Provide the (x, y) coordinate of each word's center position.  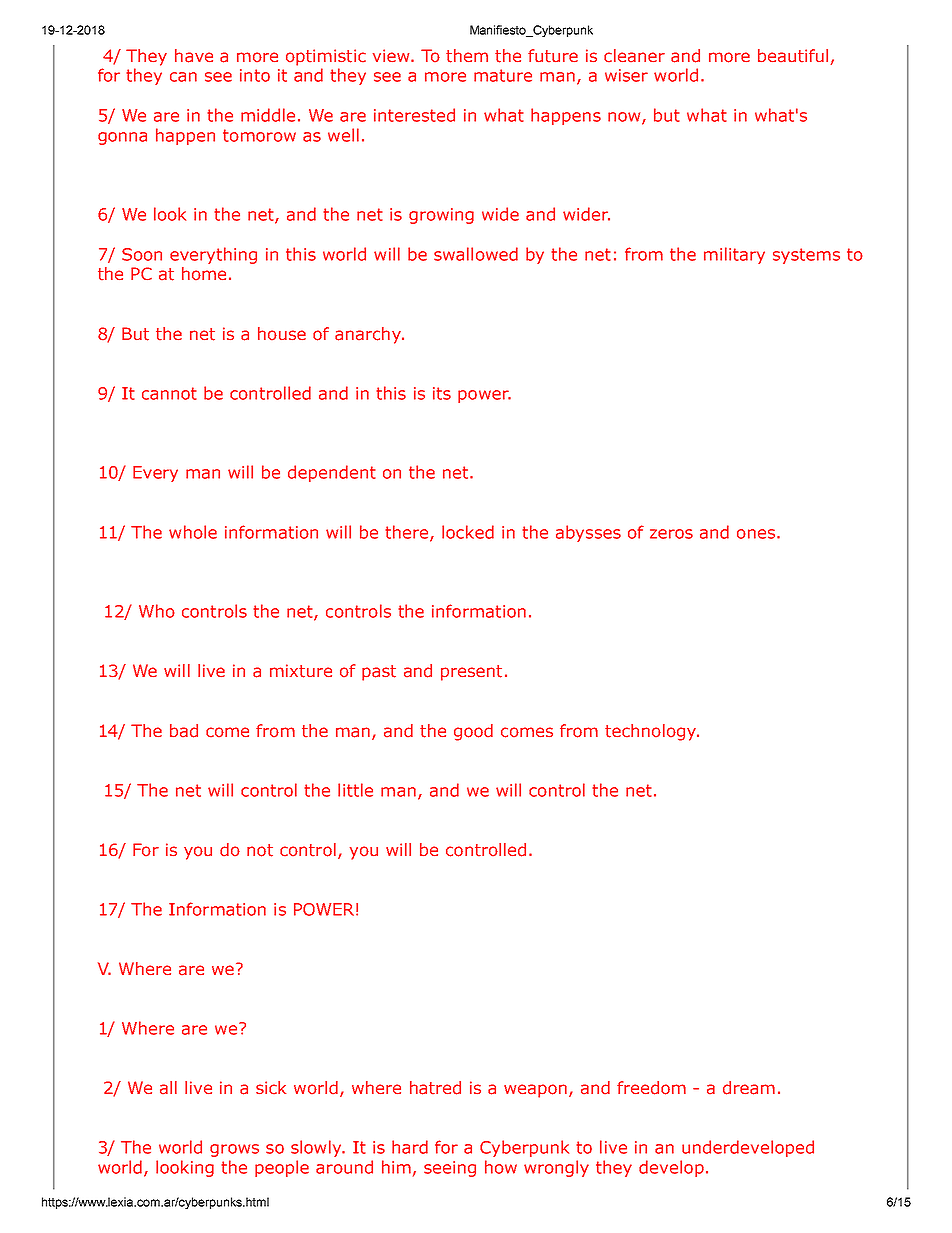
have (194, 56)
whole (193, 532)
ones (756, 534)
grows (234, 1150)
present (471, 673)
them (467, 56)
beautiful (793, 56)
